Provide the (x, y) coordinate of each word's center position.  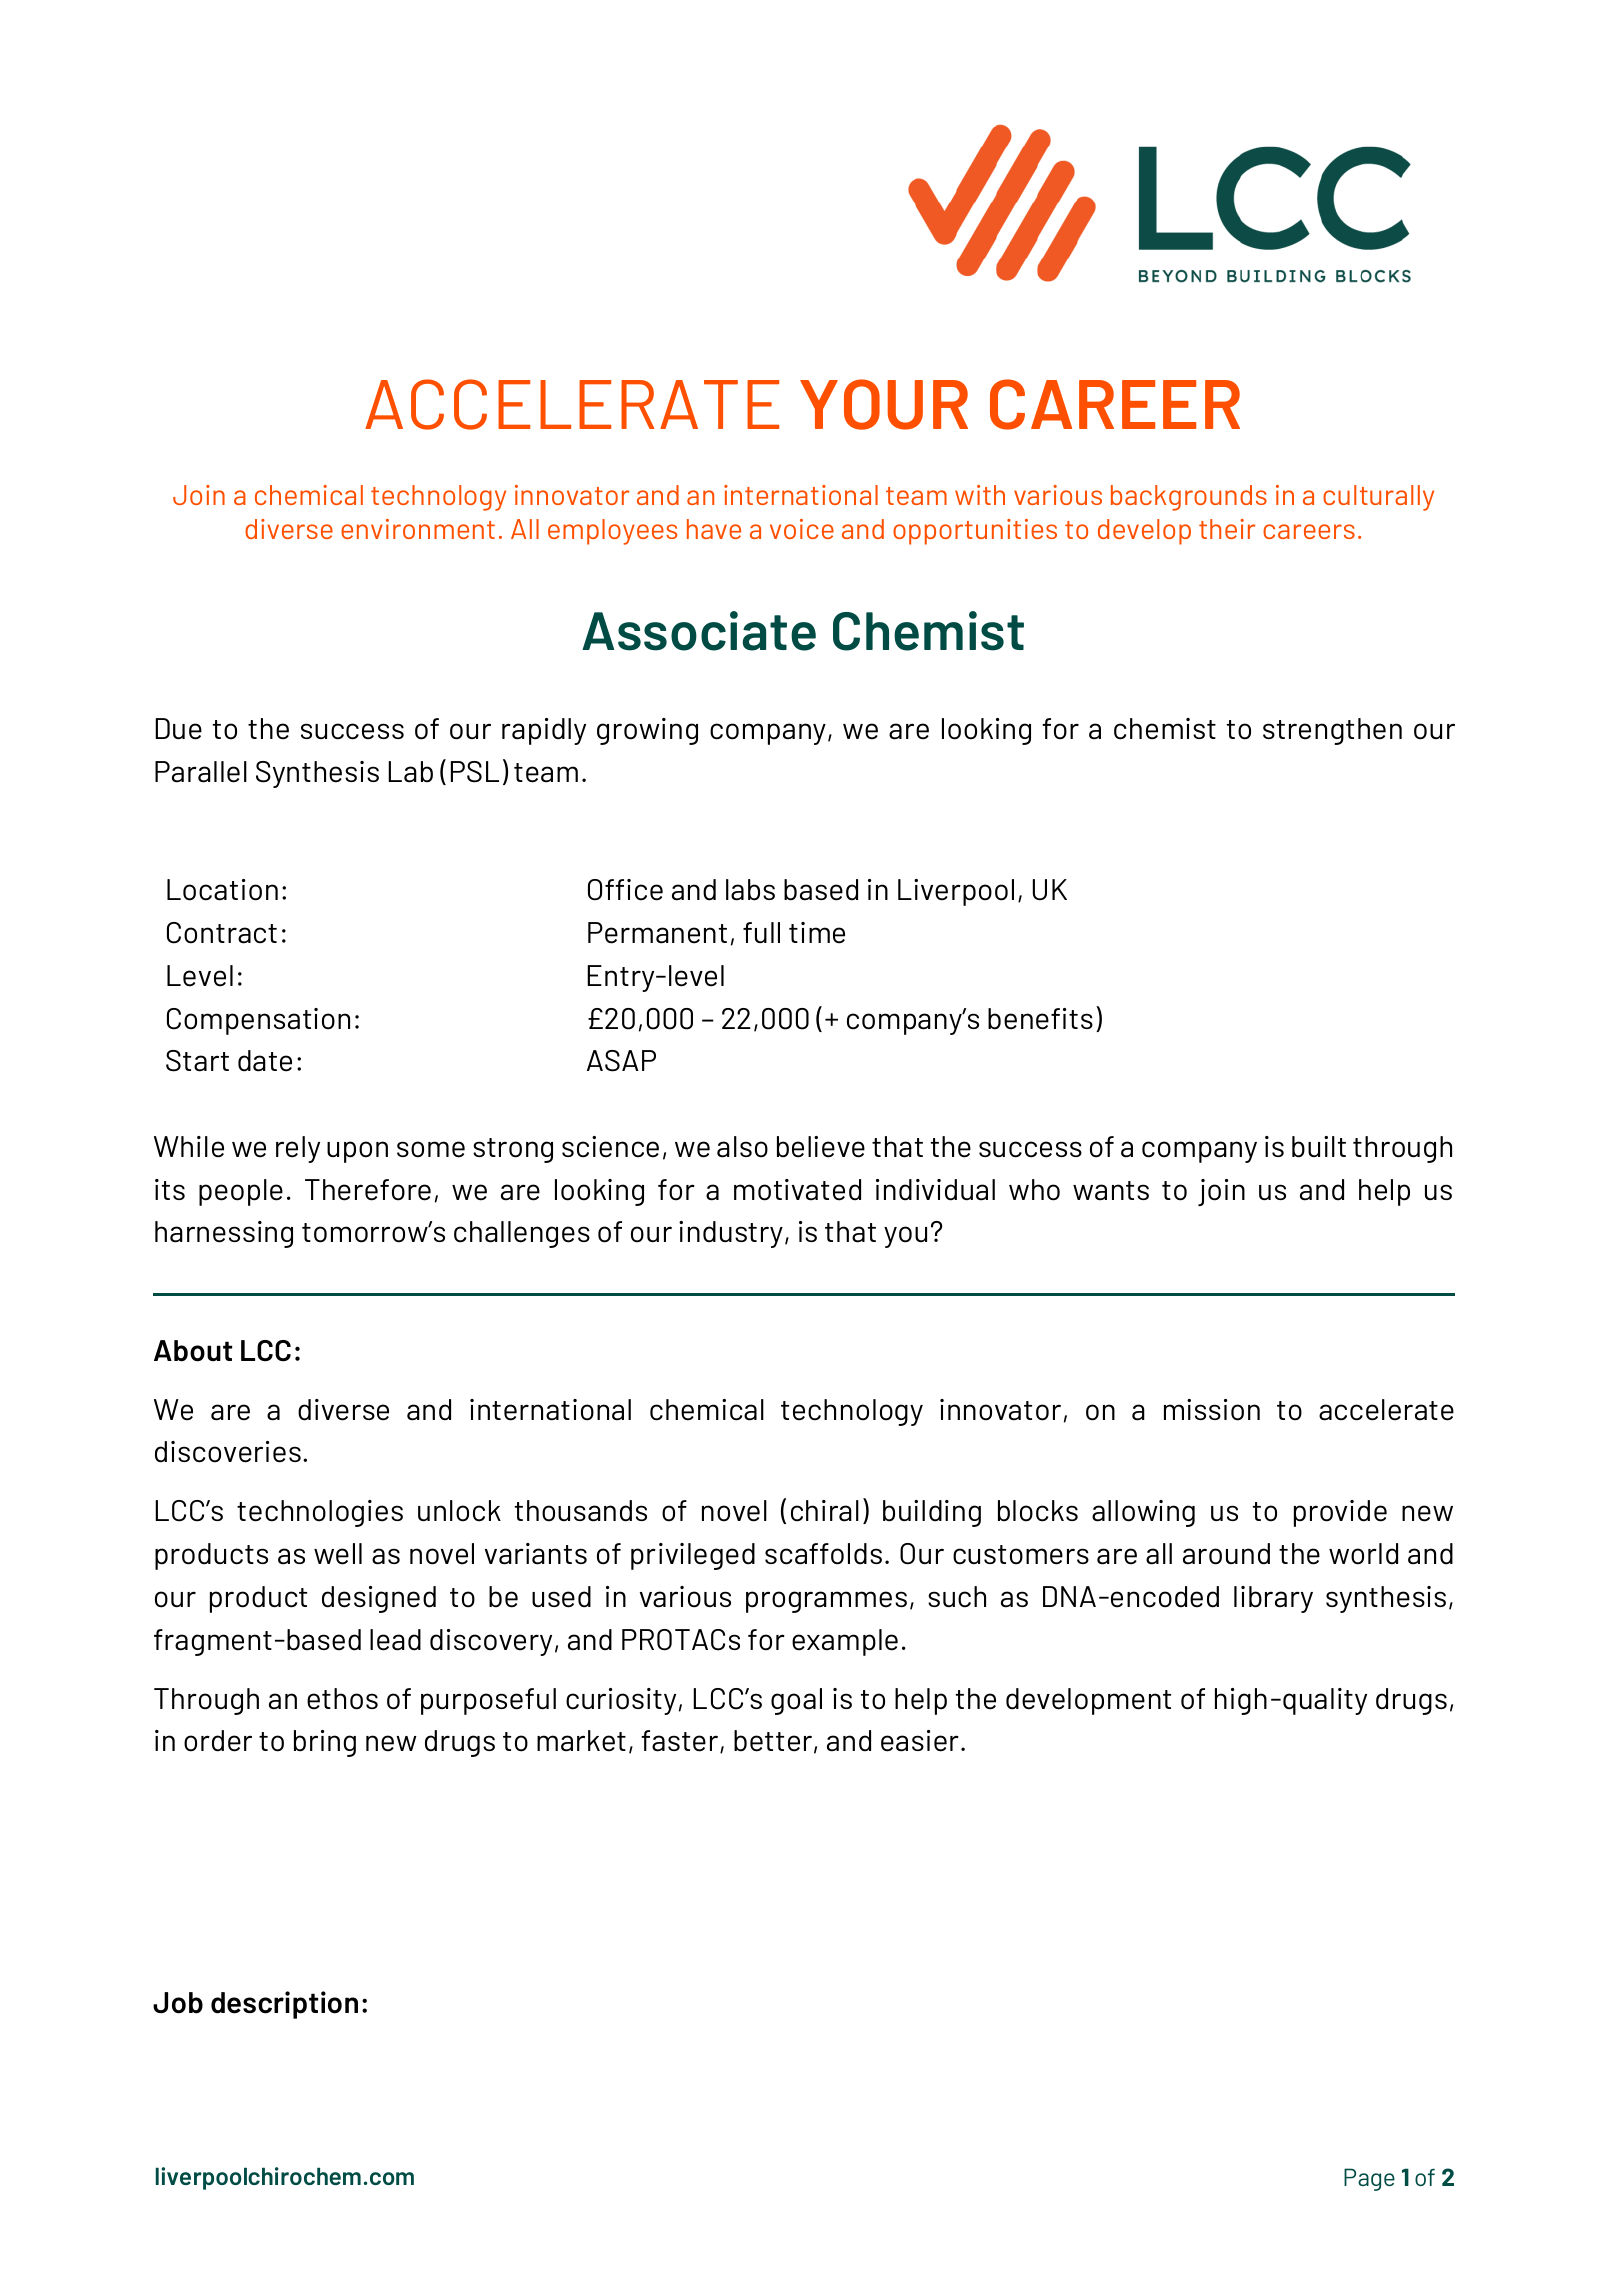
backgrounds (1189, 498)
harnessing (224, 1234)
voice (802, 529)
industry (731, 1234)
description (284, 2005)
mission (1212, 1410)
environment (418, 529)
